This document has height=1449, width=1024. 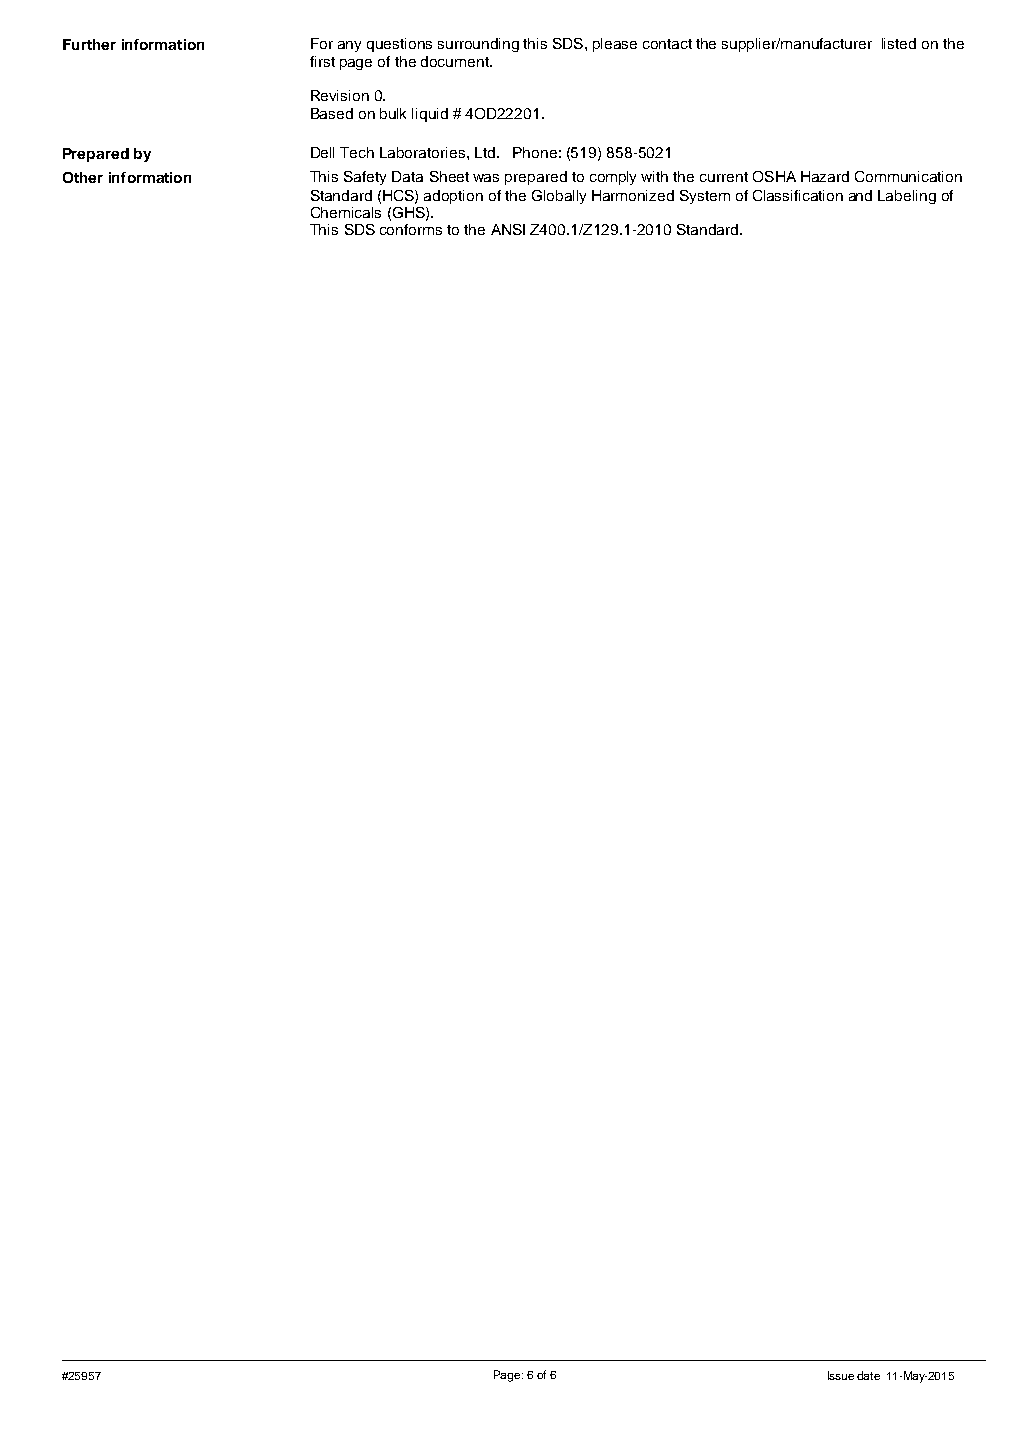 What do you see at coordinates (508, 229) in the document?
I see `ANSI` at bounding box center [508, 229].
